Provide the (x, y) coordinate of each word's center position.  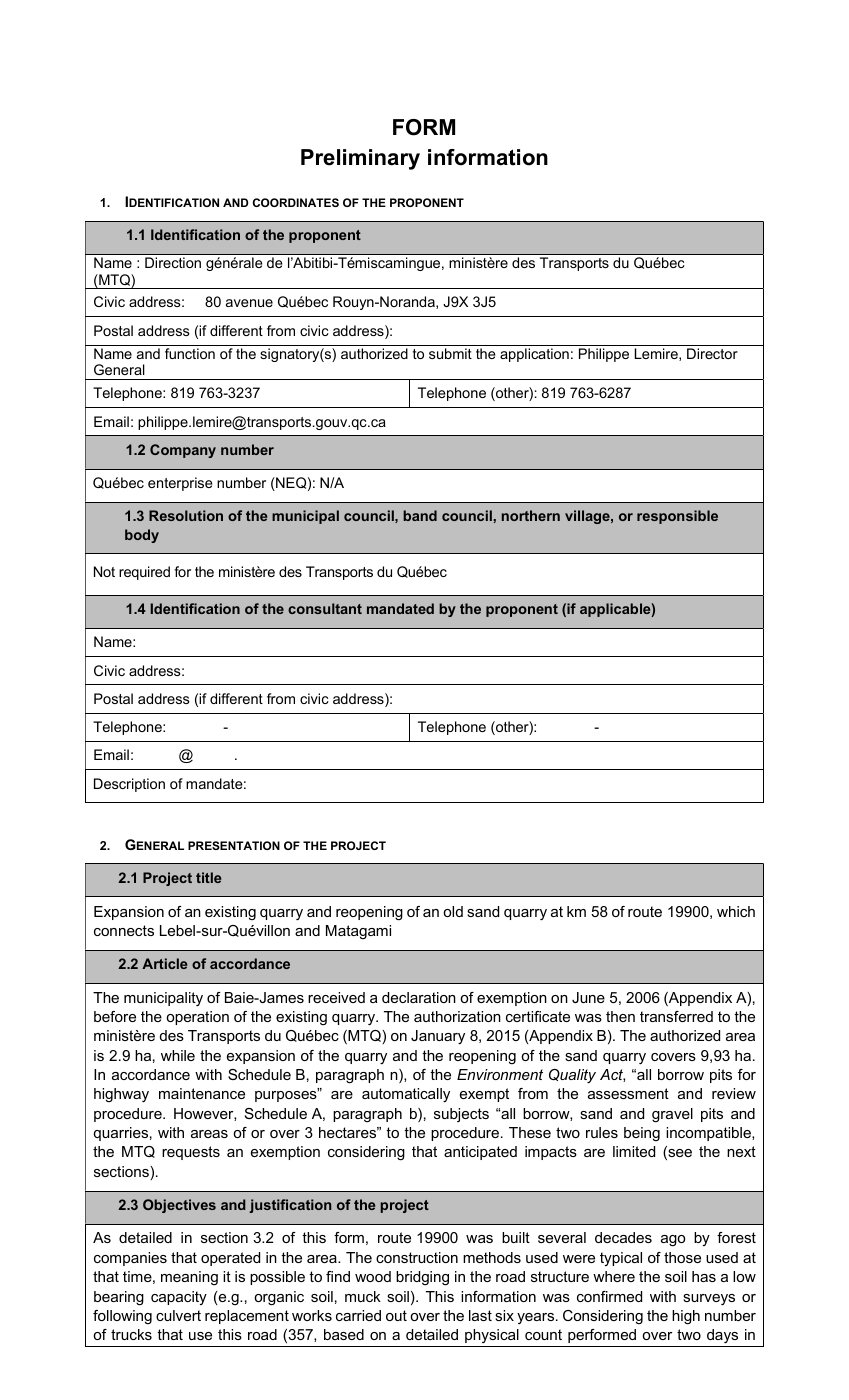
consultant (325, 608)
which (736, 911)
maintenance (202, 1093)
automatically (406, 1095)
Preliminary (360, 159)
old (453, 911)
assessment (628, 1093)
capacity (179, 1298)
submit (450, 353)
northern (531, 515)
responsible (677, 517)
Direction (173, 262)
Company (183, 451)
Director (712, 353)
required (144, 573)
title (208, 877)
